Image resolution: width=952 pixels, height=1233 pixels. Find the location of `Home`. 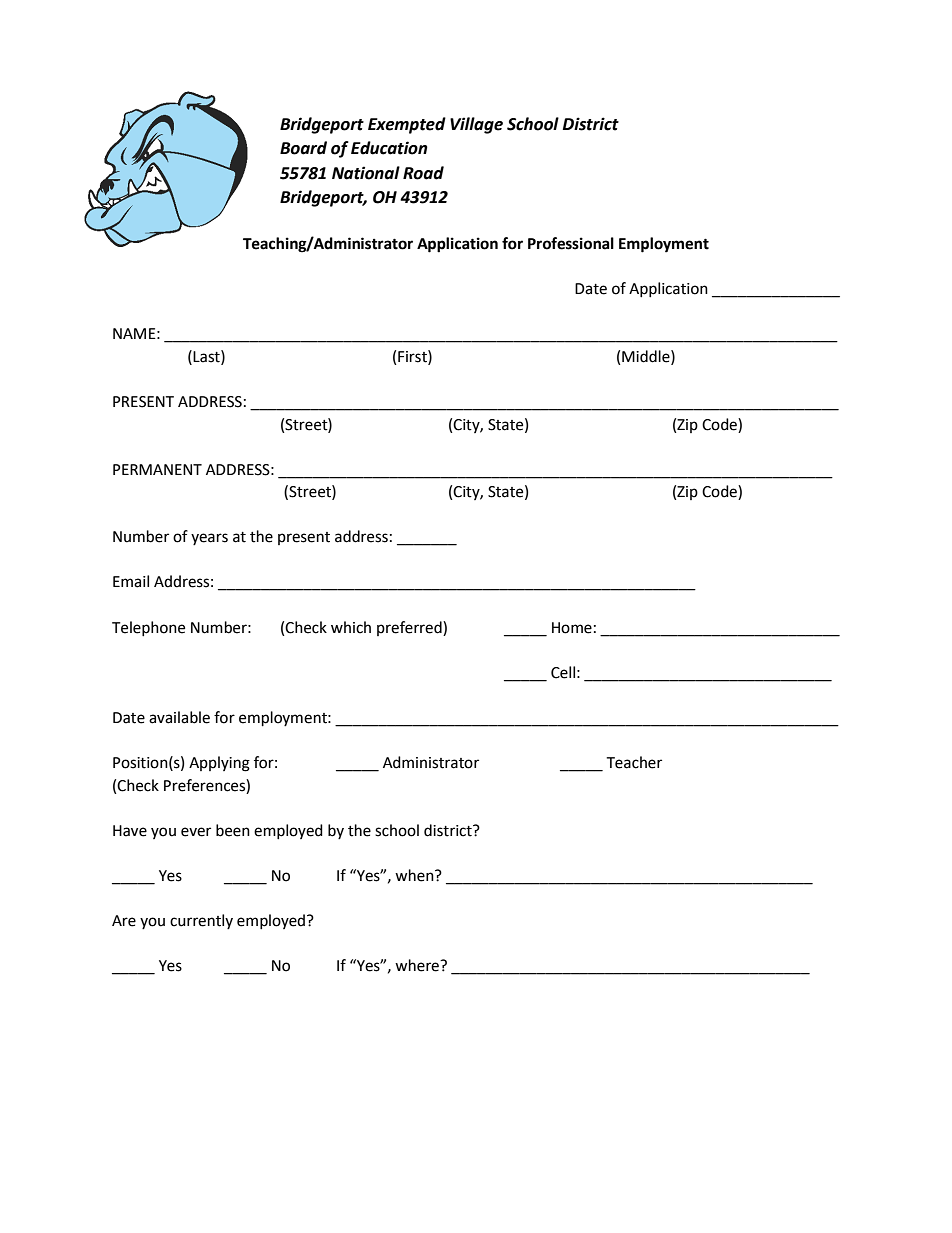

Home is located at coordinates (572, 628).
